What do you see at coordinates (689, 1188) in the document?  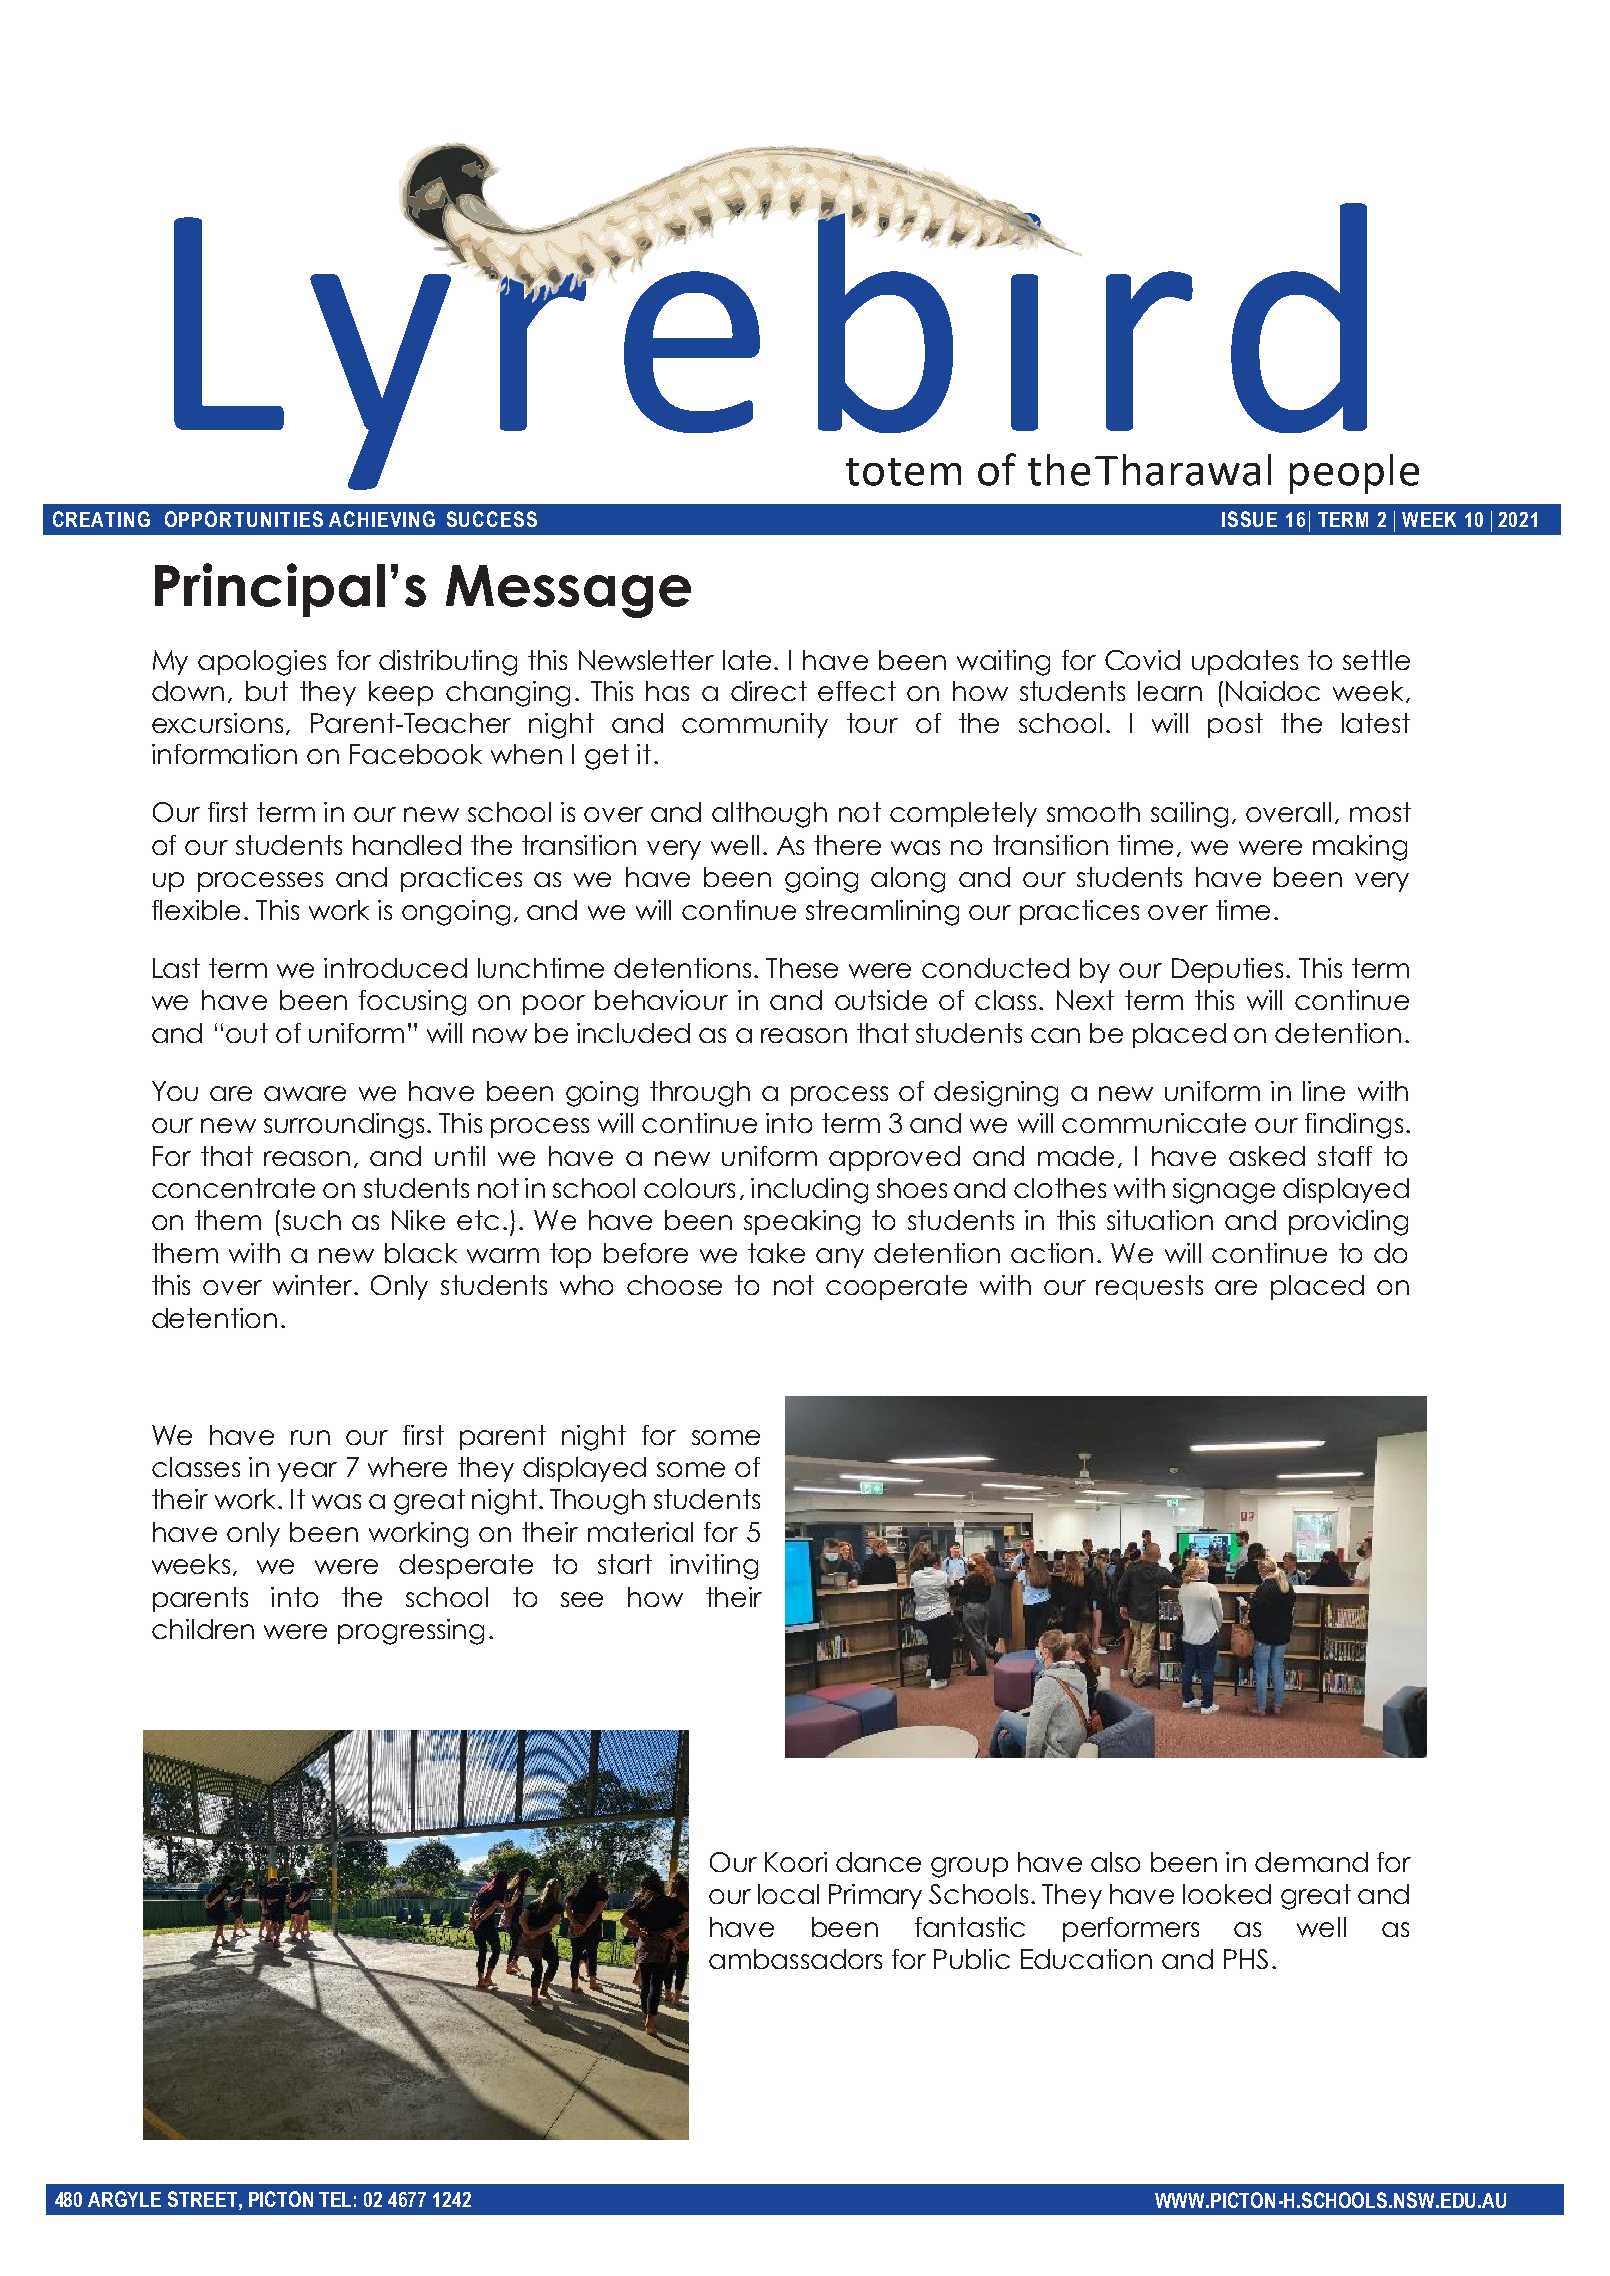 I see `colours` at bounding box center [689, 1188].
